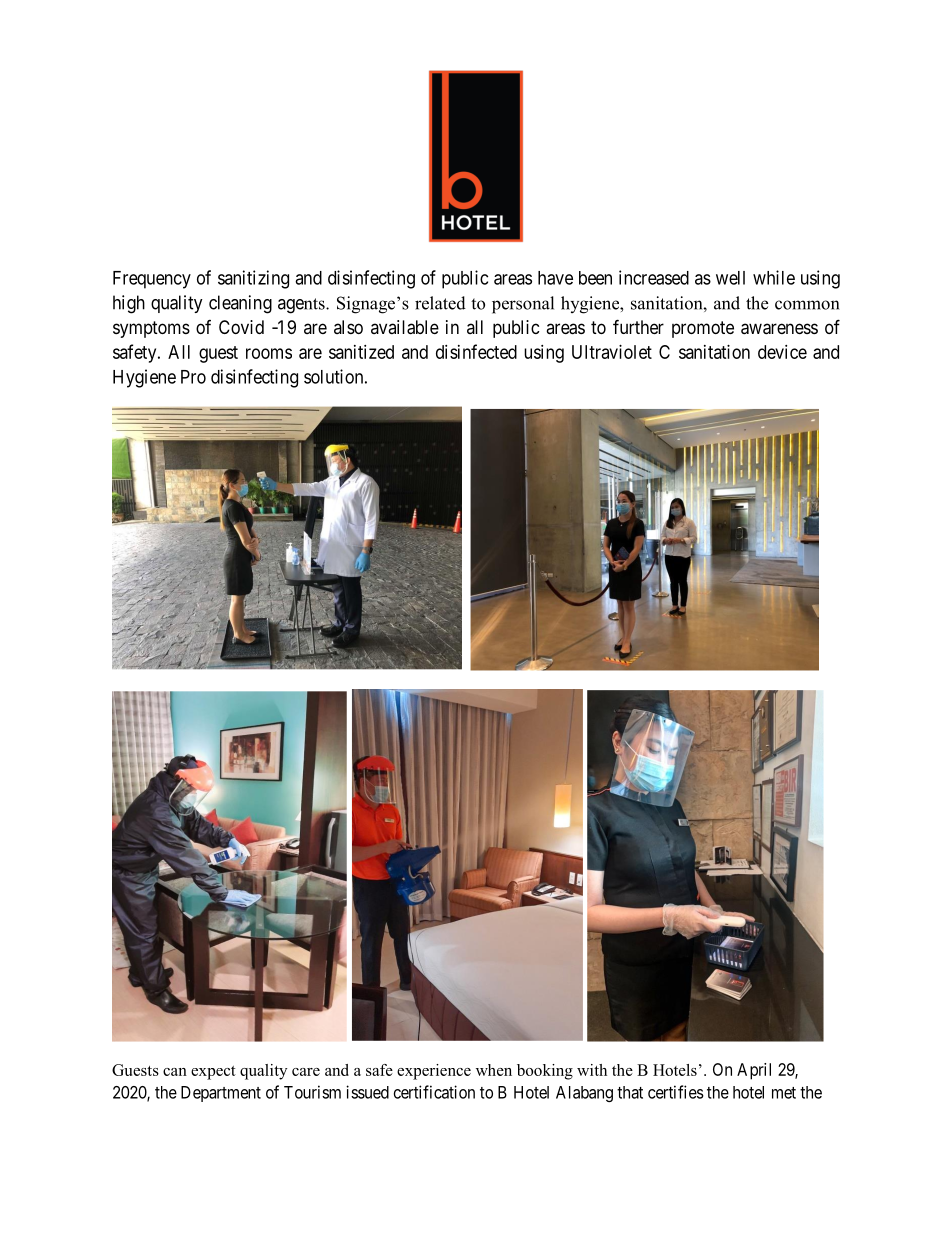 This image has width=952, height=1233. I want to click on device, so click(782, 352).
